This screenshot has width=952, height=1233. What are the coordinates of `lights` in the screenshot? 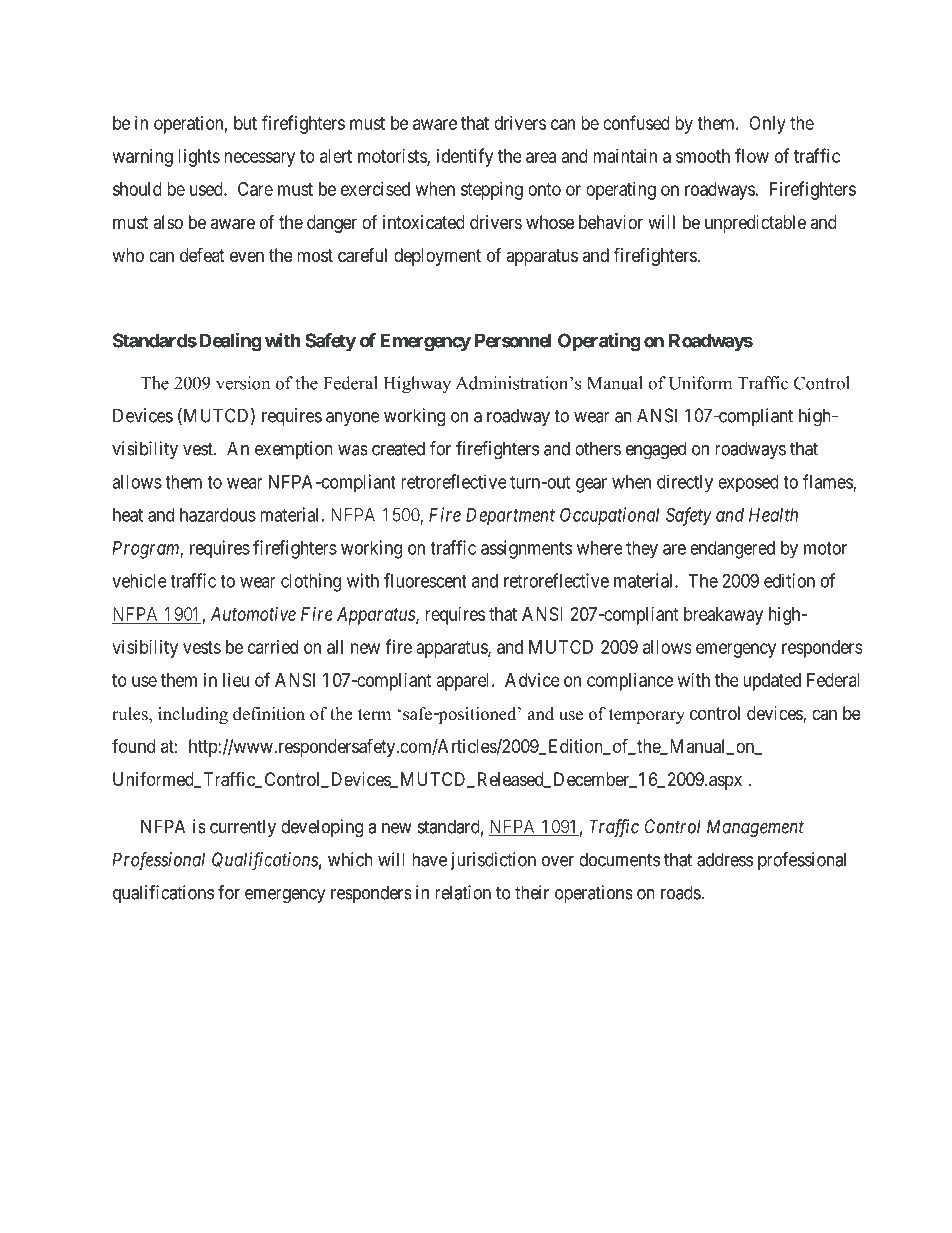 It's located at (199, 158).
